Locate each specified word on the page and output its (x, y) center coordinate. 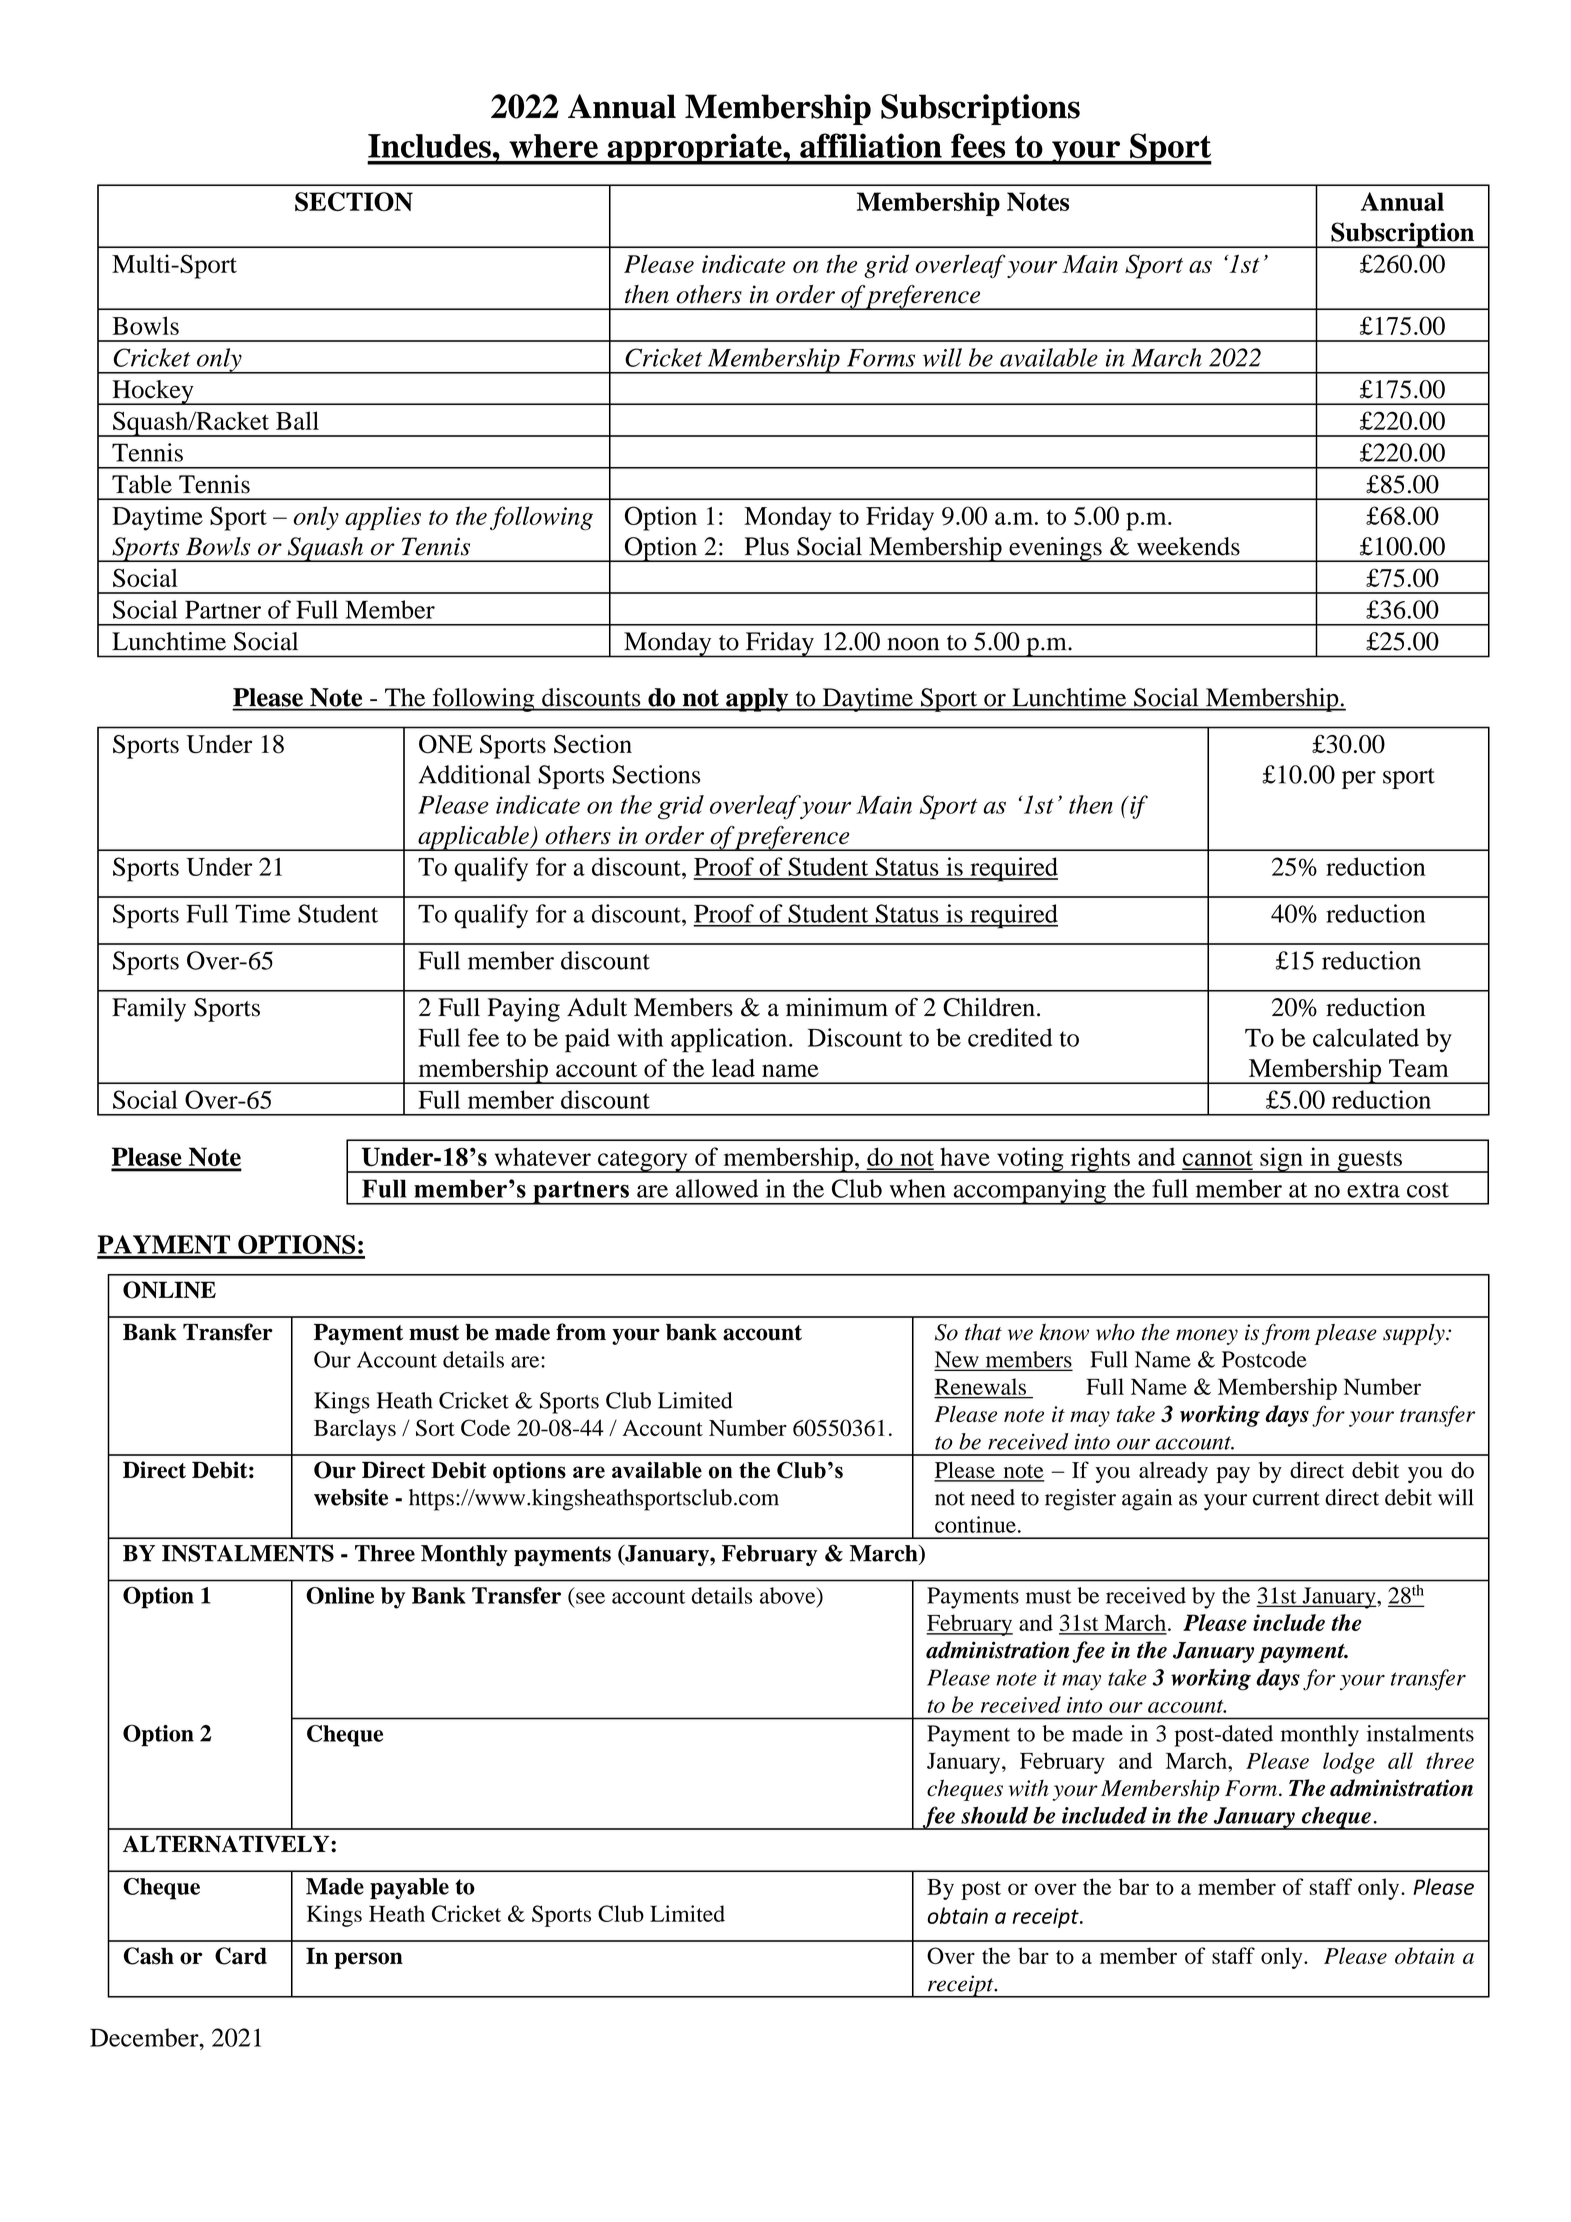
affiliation (871, 145)
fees (978, 145)
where (553, 146)
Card (241, 1956)
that (983, 1332)
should (994, 1815)
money (1207, 1337)
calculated (1366, 1037)
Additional (474, 774)
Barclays (355, 1430)
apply (757, 700)
